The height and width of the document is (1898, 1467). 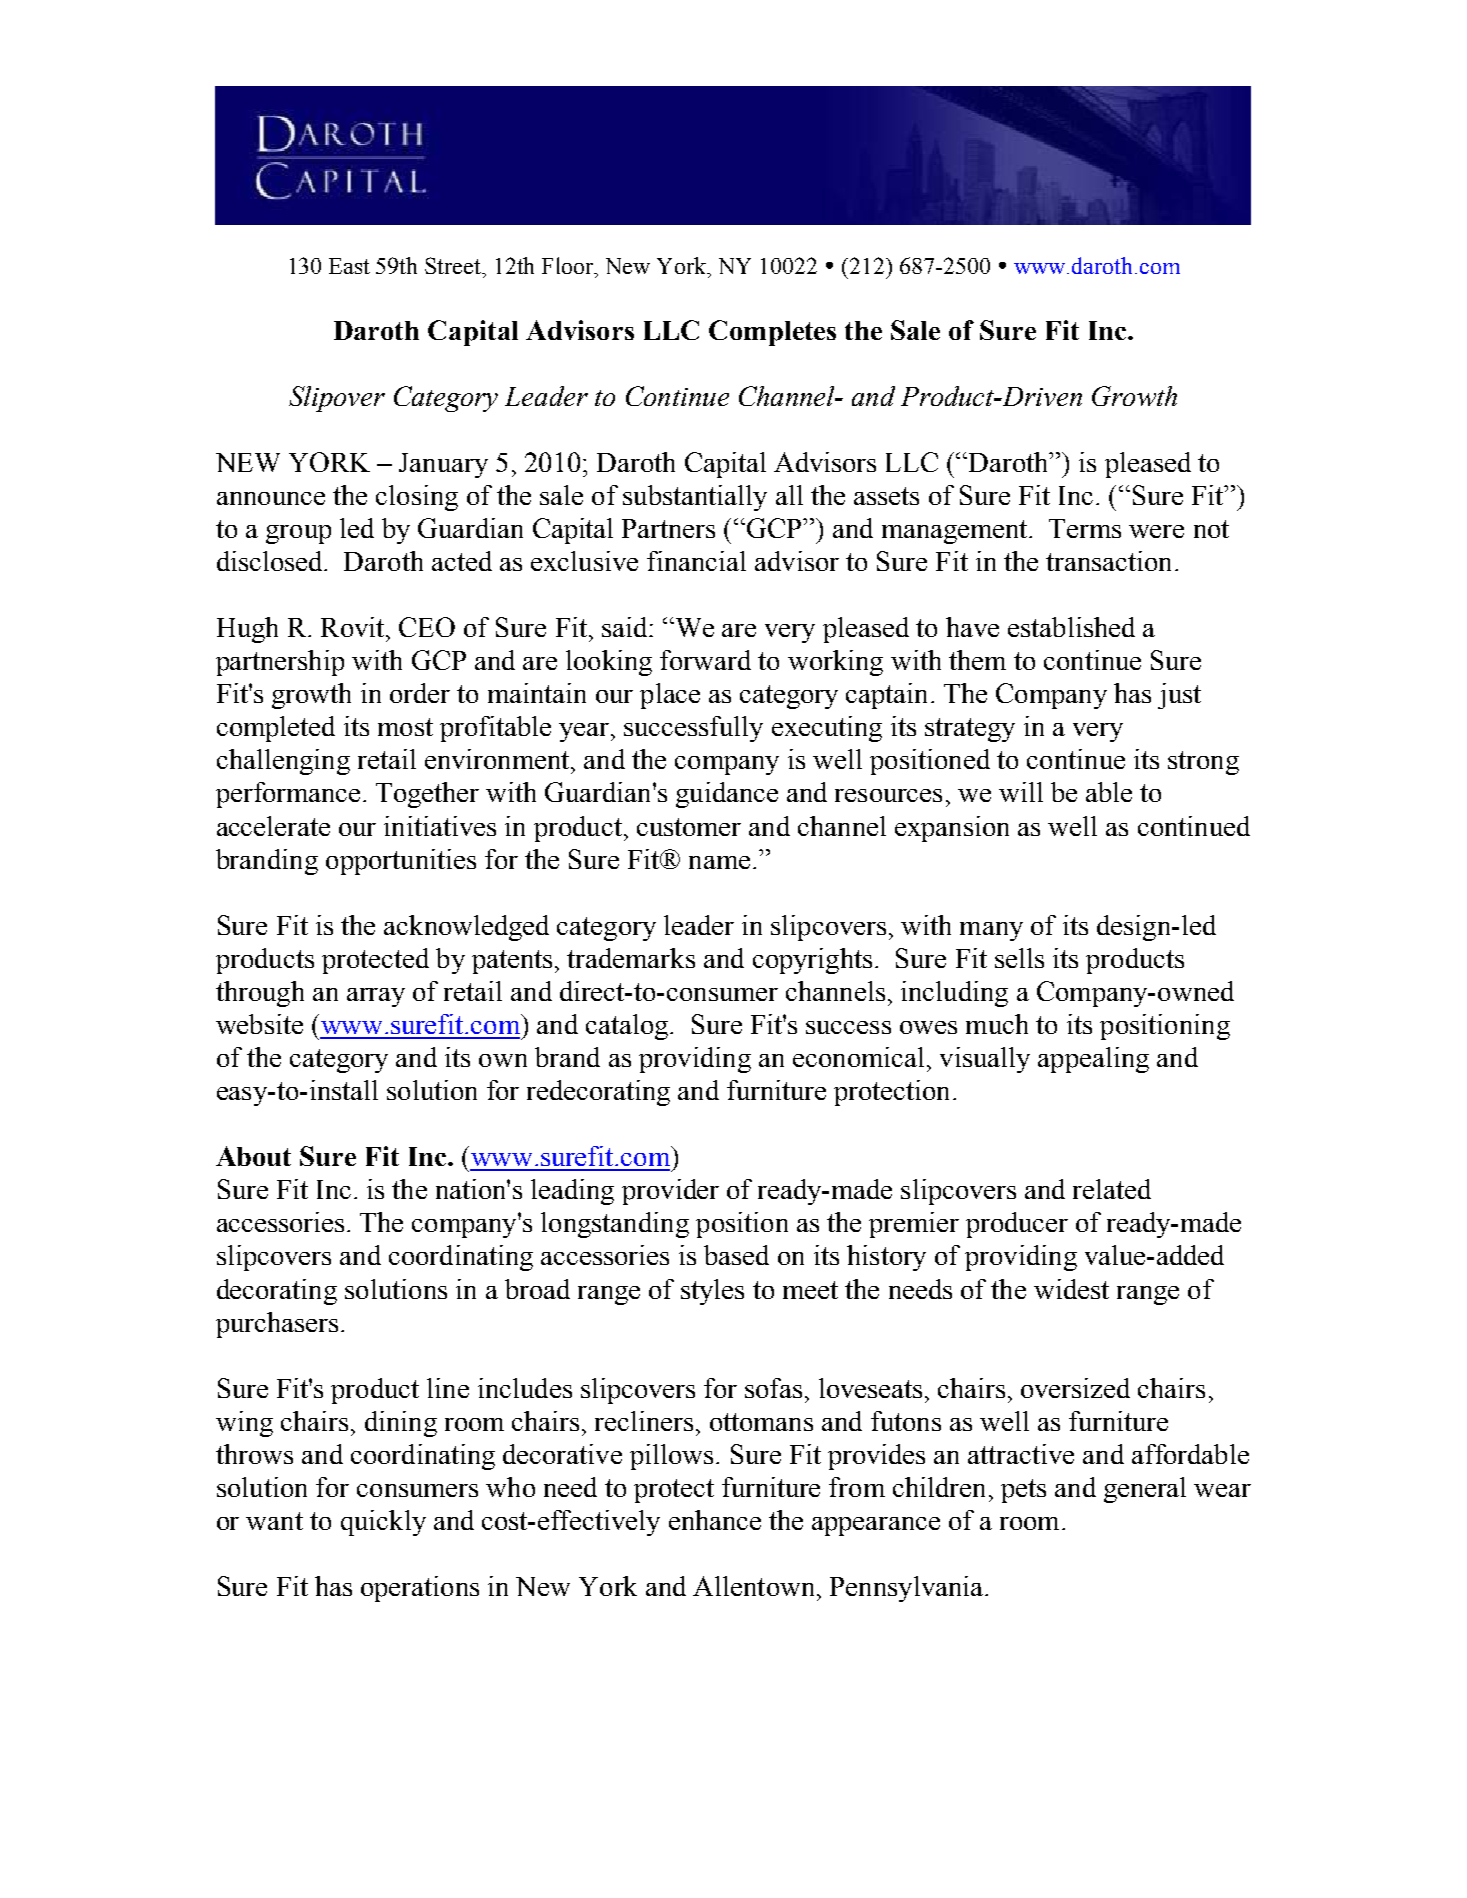 What do you see at coordinates (772, 333) in the document?
I see `Completes` at bounding box center [772, 333].
